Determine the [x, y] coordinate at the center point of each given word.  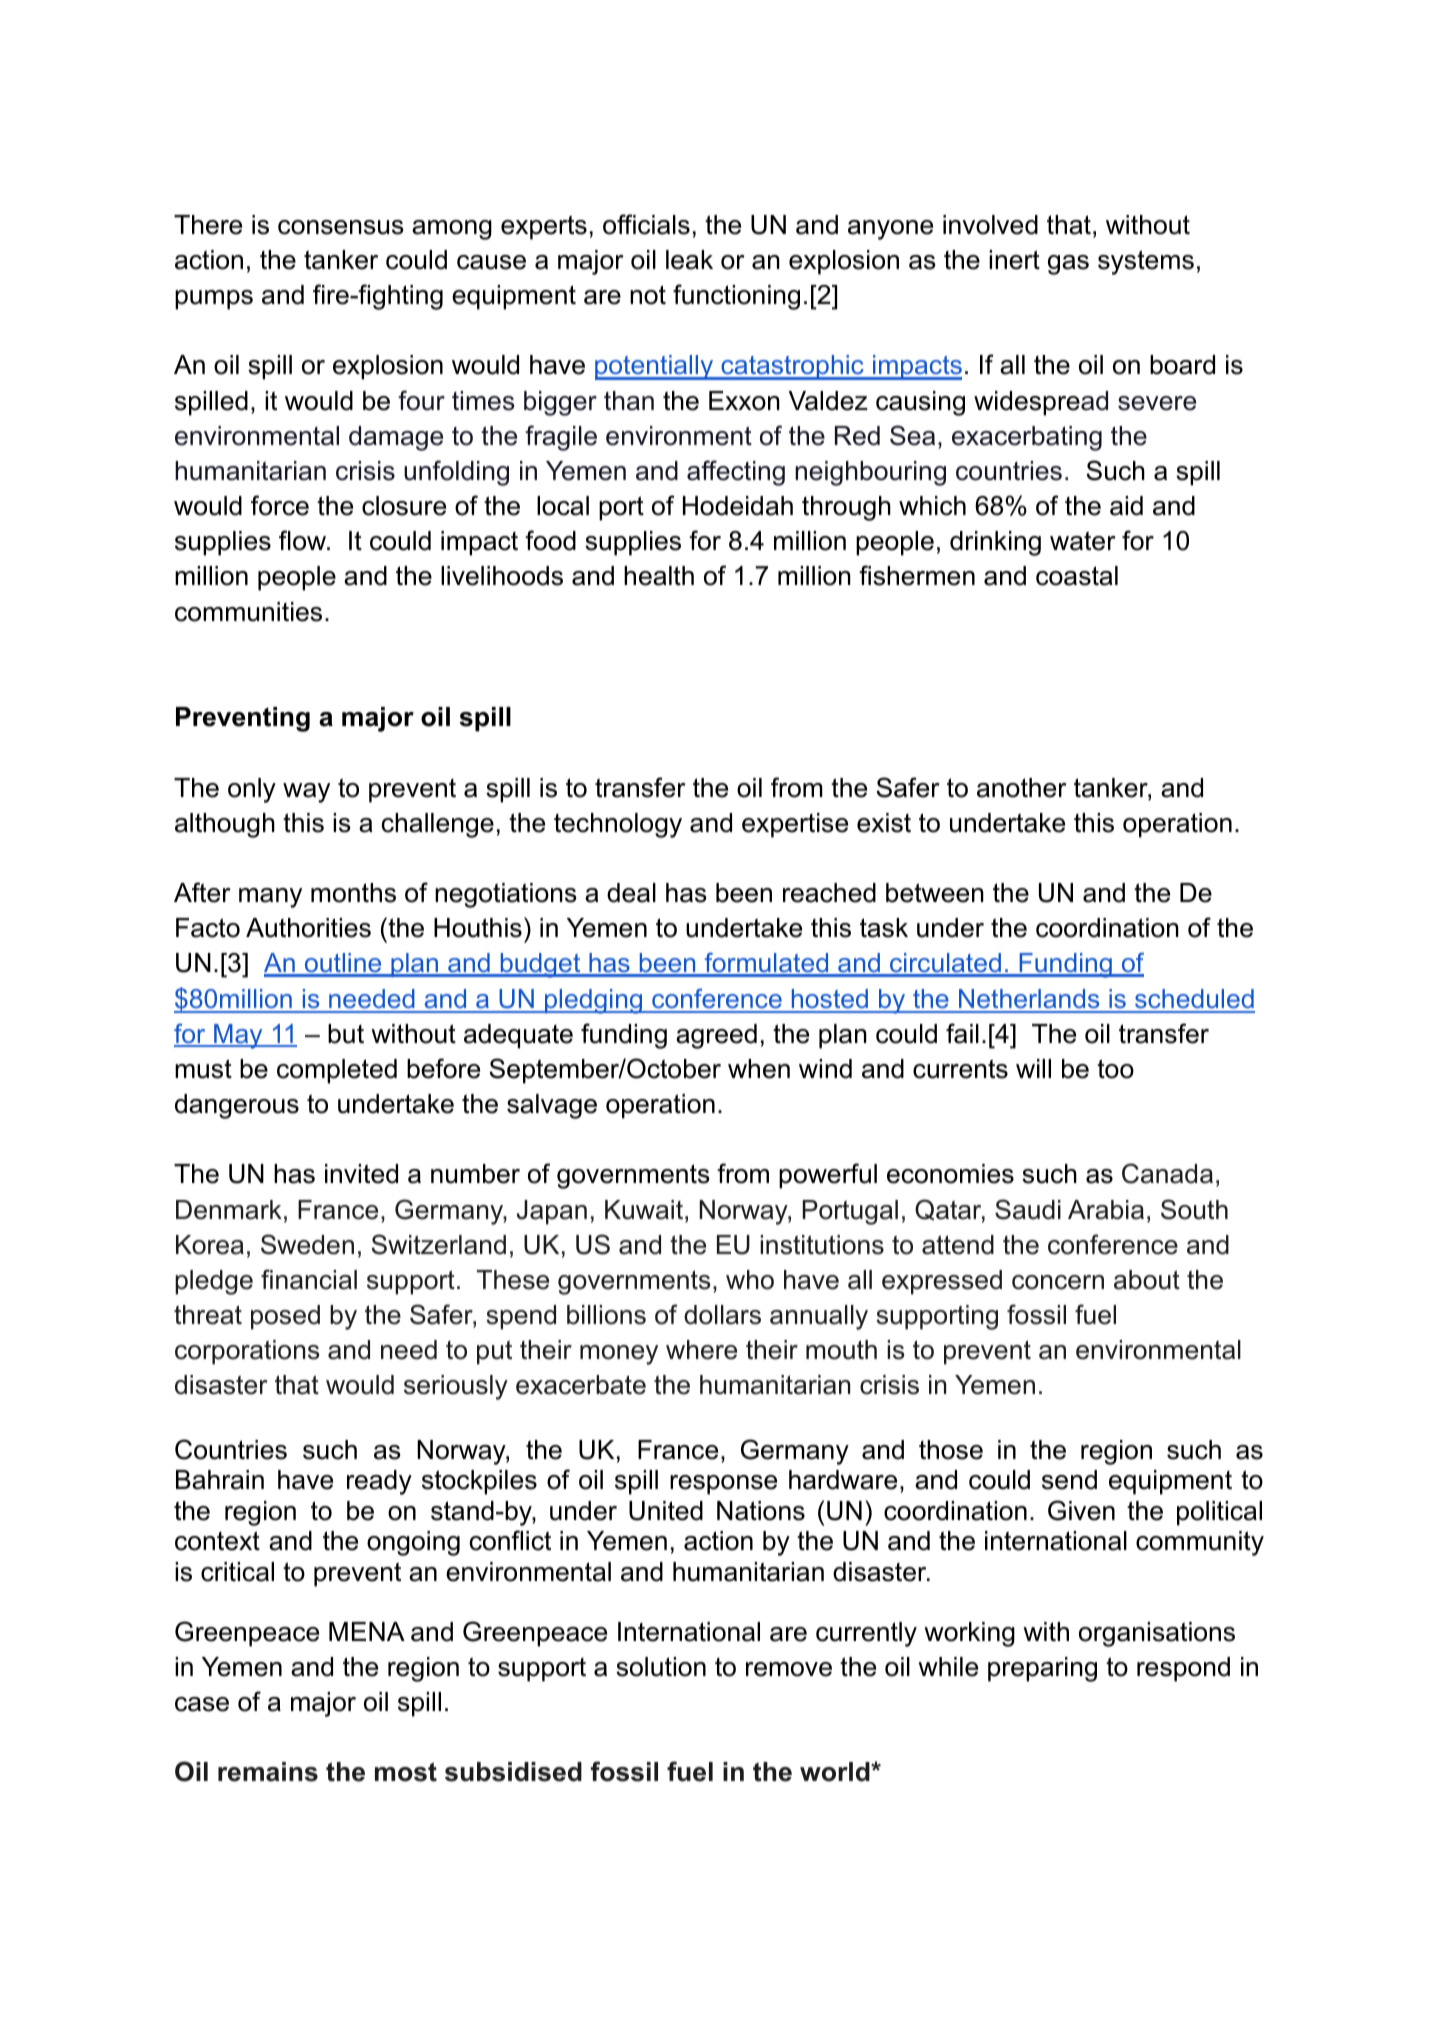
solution [661, 1667]
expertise [795, 825]
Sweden [307, 1244]
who [750, 1280]
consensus [341, 227]
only [252, 790]
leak [689, 260]
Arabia [1106, 1210]
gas [1068, 265]
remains [268, 1772]
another [1021, 788]
